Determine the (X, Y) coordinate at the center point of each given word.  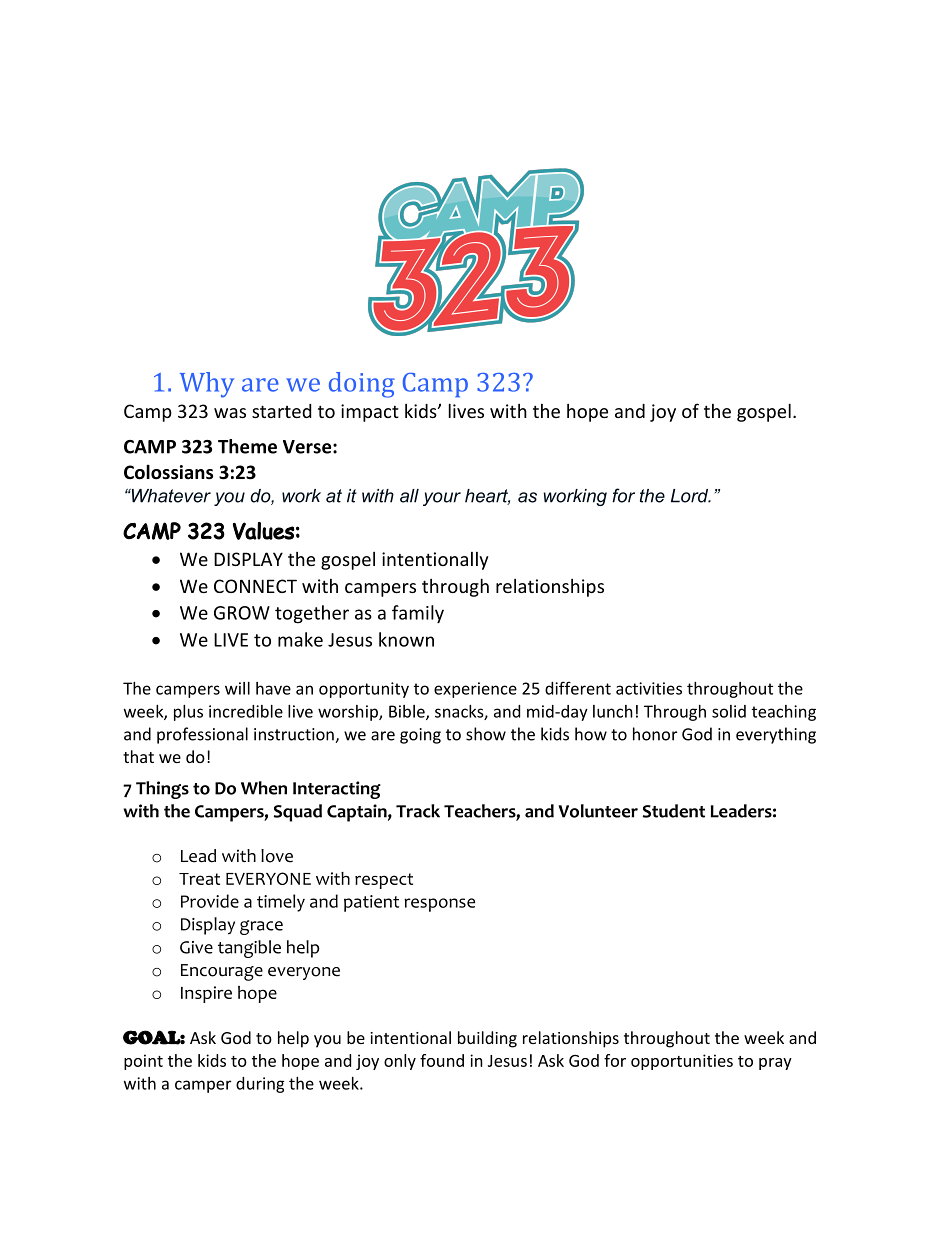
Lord (691, 496)
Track (418, 811)
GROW (242, 613)
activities (649, 688)
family (418, 614)
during (260, 1085)
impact (370, 413)
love (277, 856)
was (230, 413)
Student (674, 811)
